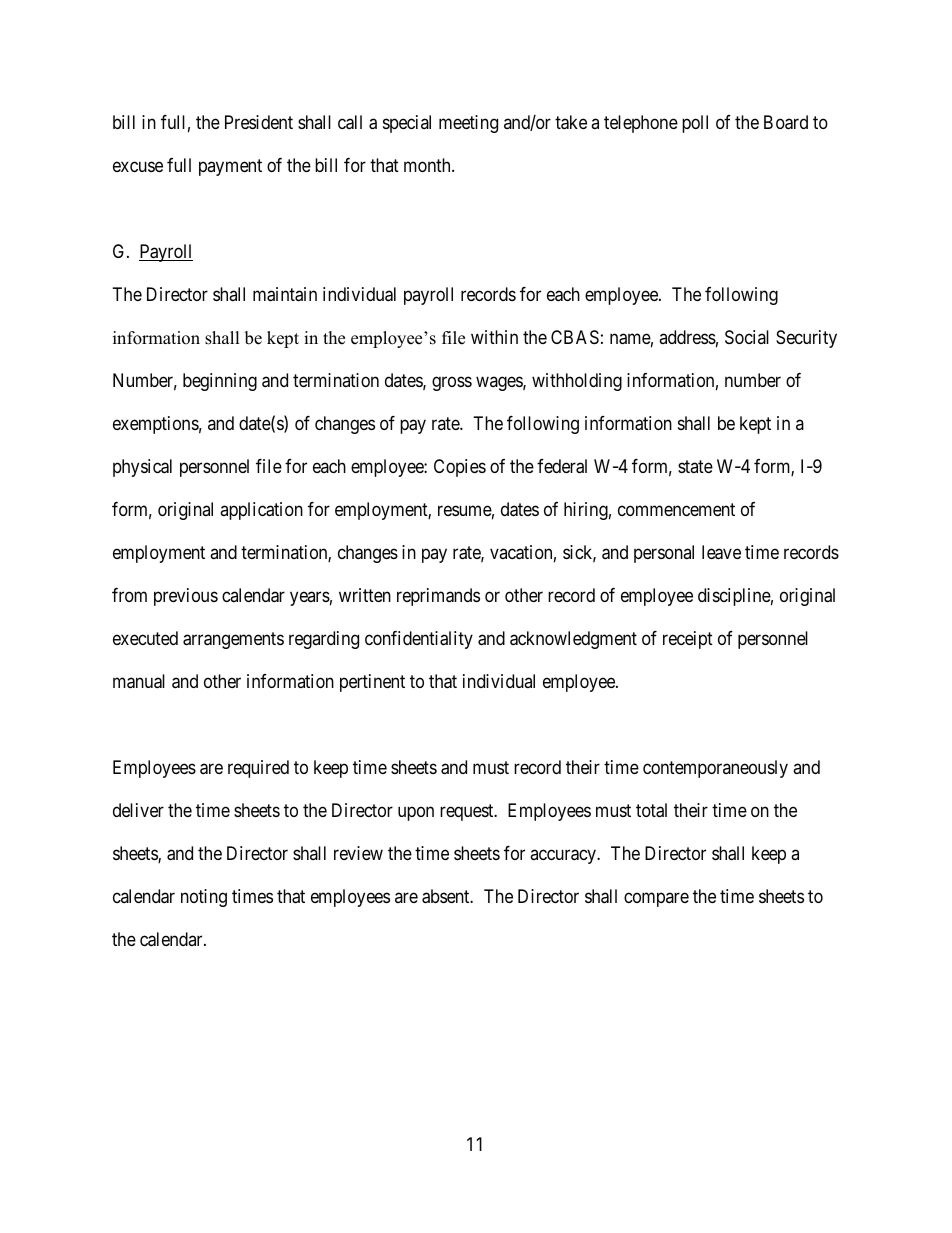 Image resolution: width=952 pixels, height=1233 pixels. Describe the element at coordinates (688, 640) in the screenshot. I see `receipt` at that location.
